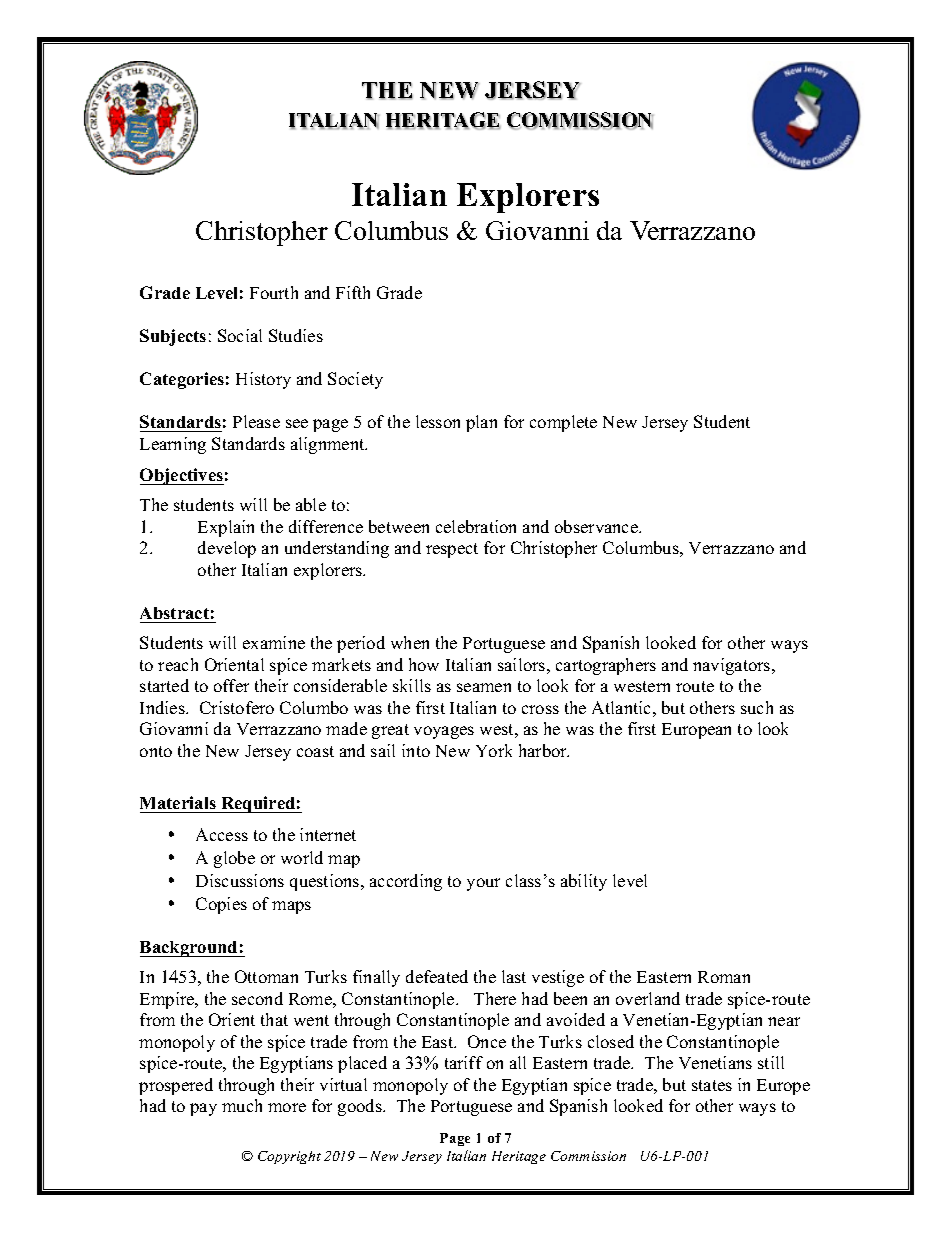 Image resolution: width=952 pixels, height=1233 pixels. I want to click on celebration, so click(476, 526).
